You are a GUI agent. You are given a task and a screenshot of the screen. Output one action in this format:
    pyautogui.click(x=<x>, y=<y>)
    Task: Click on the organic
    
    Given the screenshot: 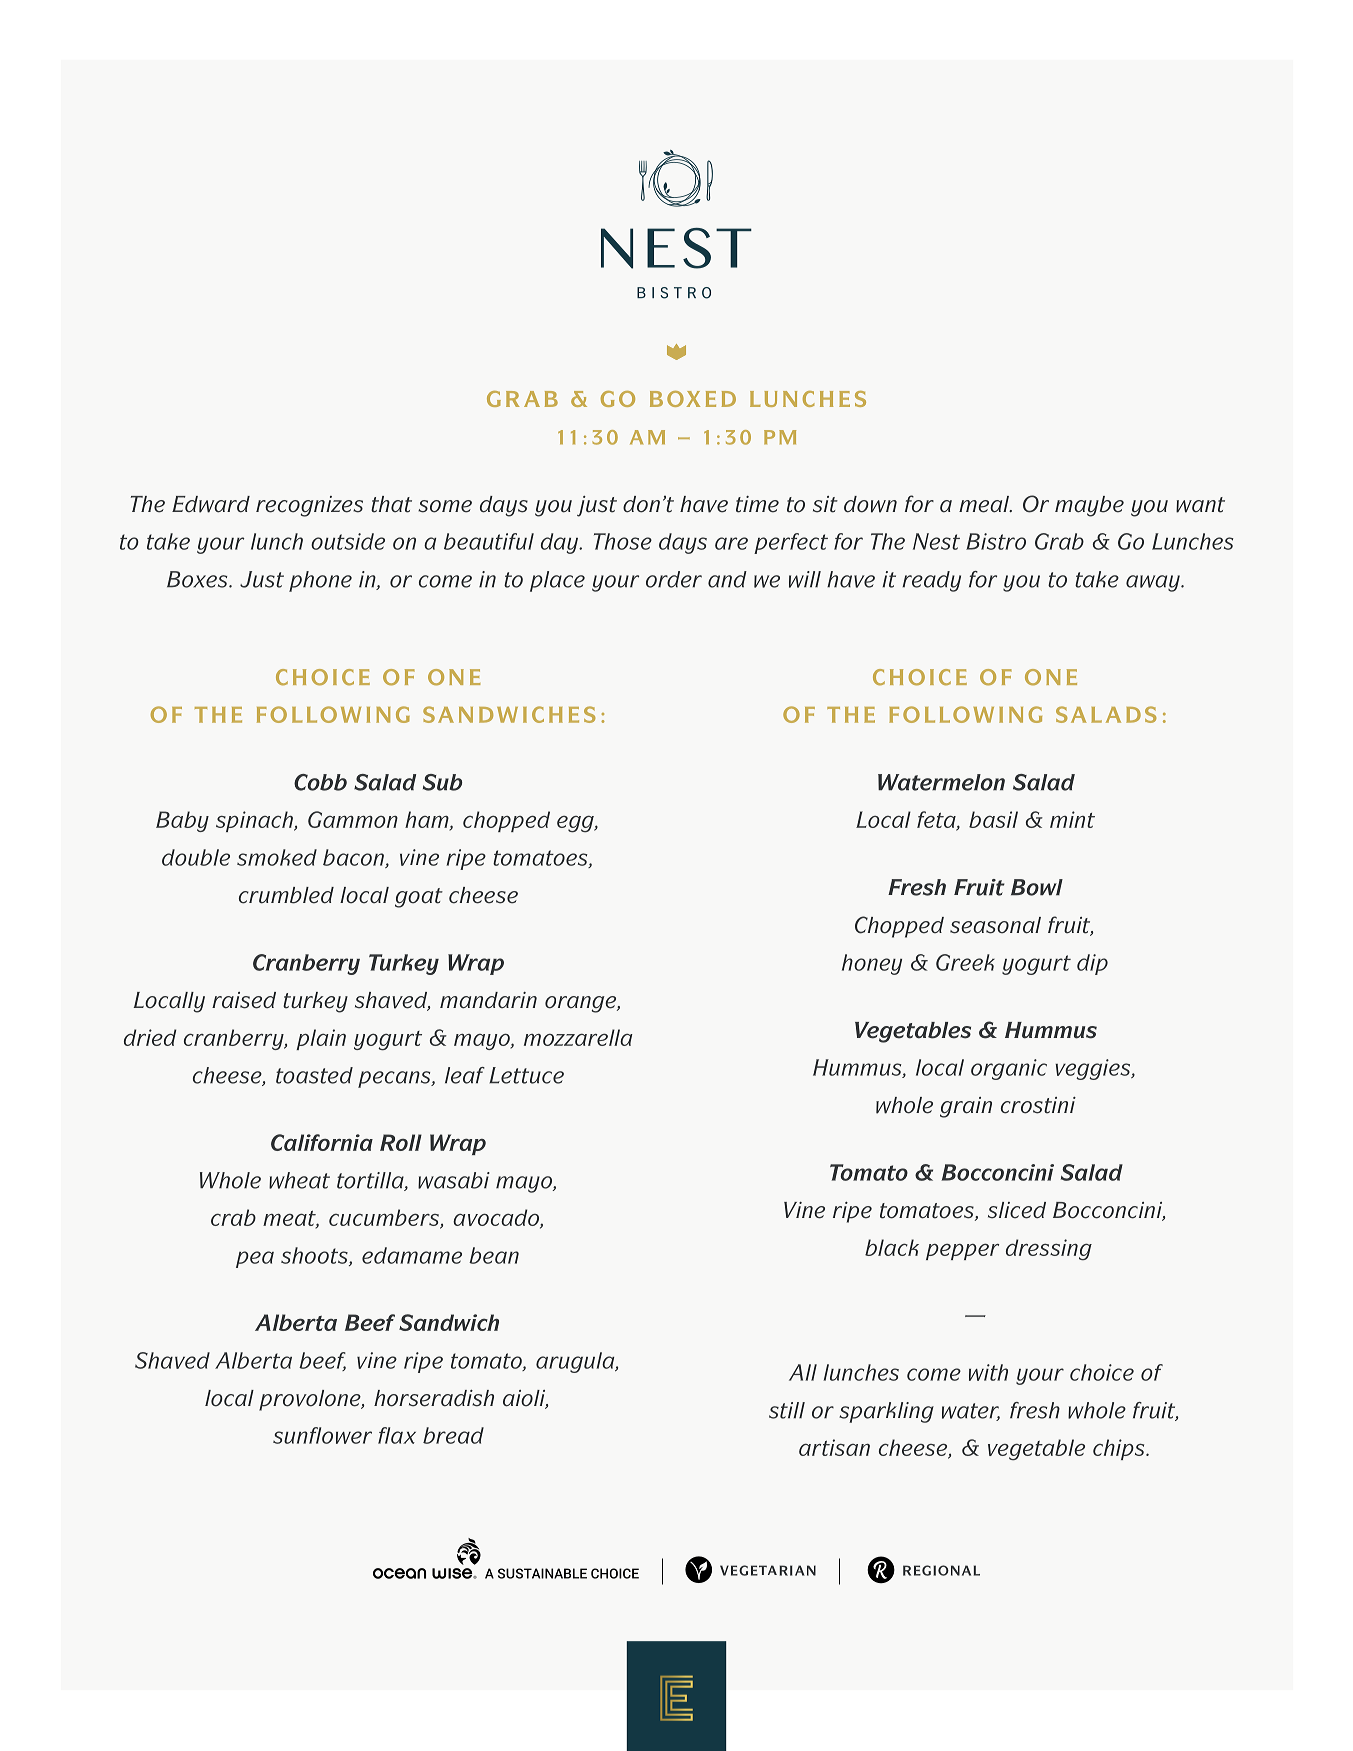 What is the action you would take?
    pyautogui.click(x=1009, y=1069)
